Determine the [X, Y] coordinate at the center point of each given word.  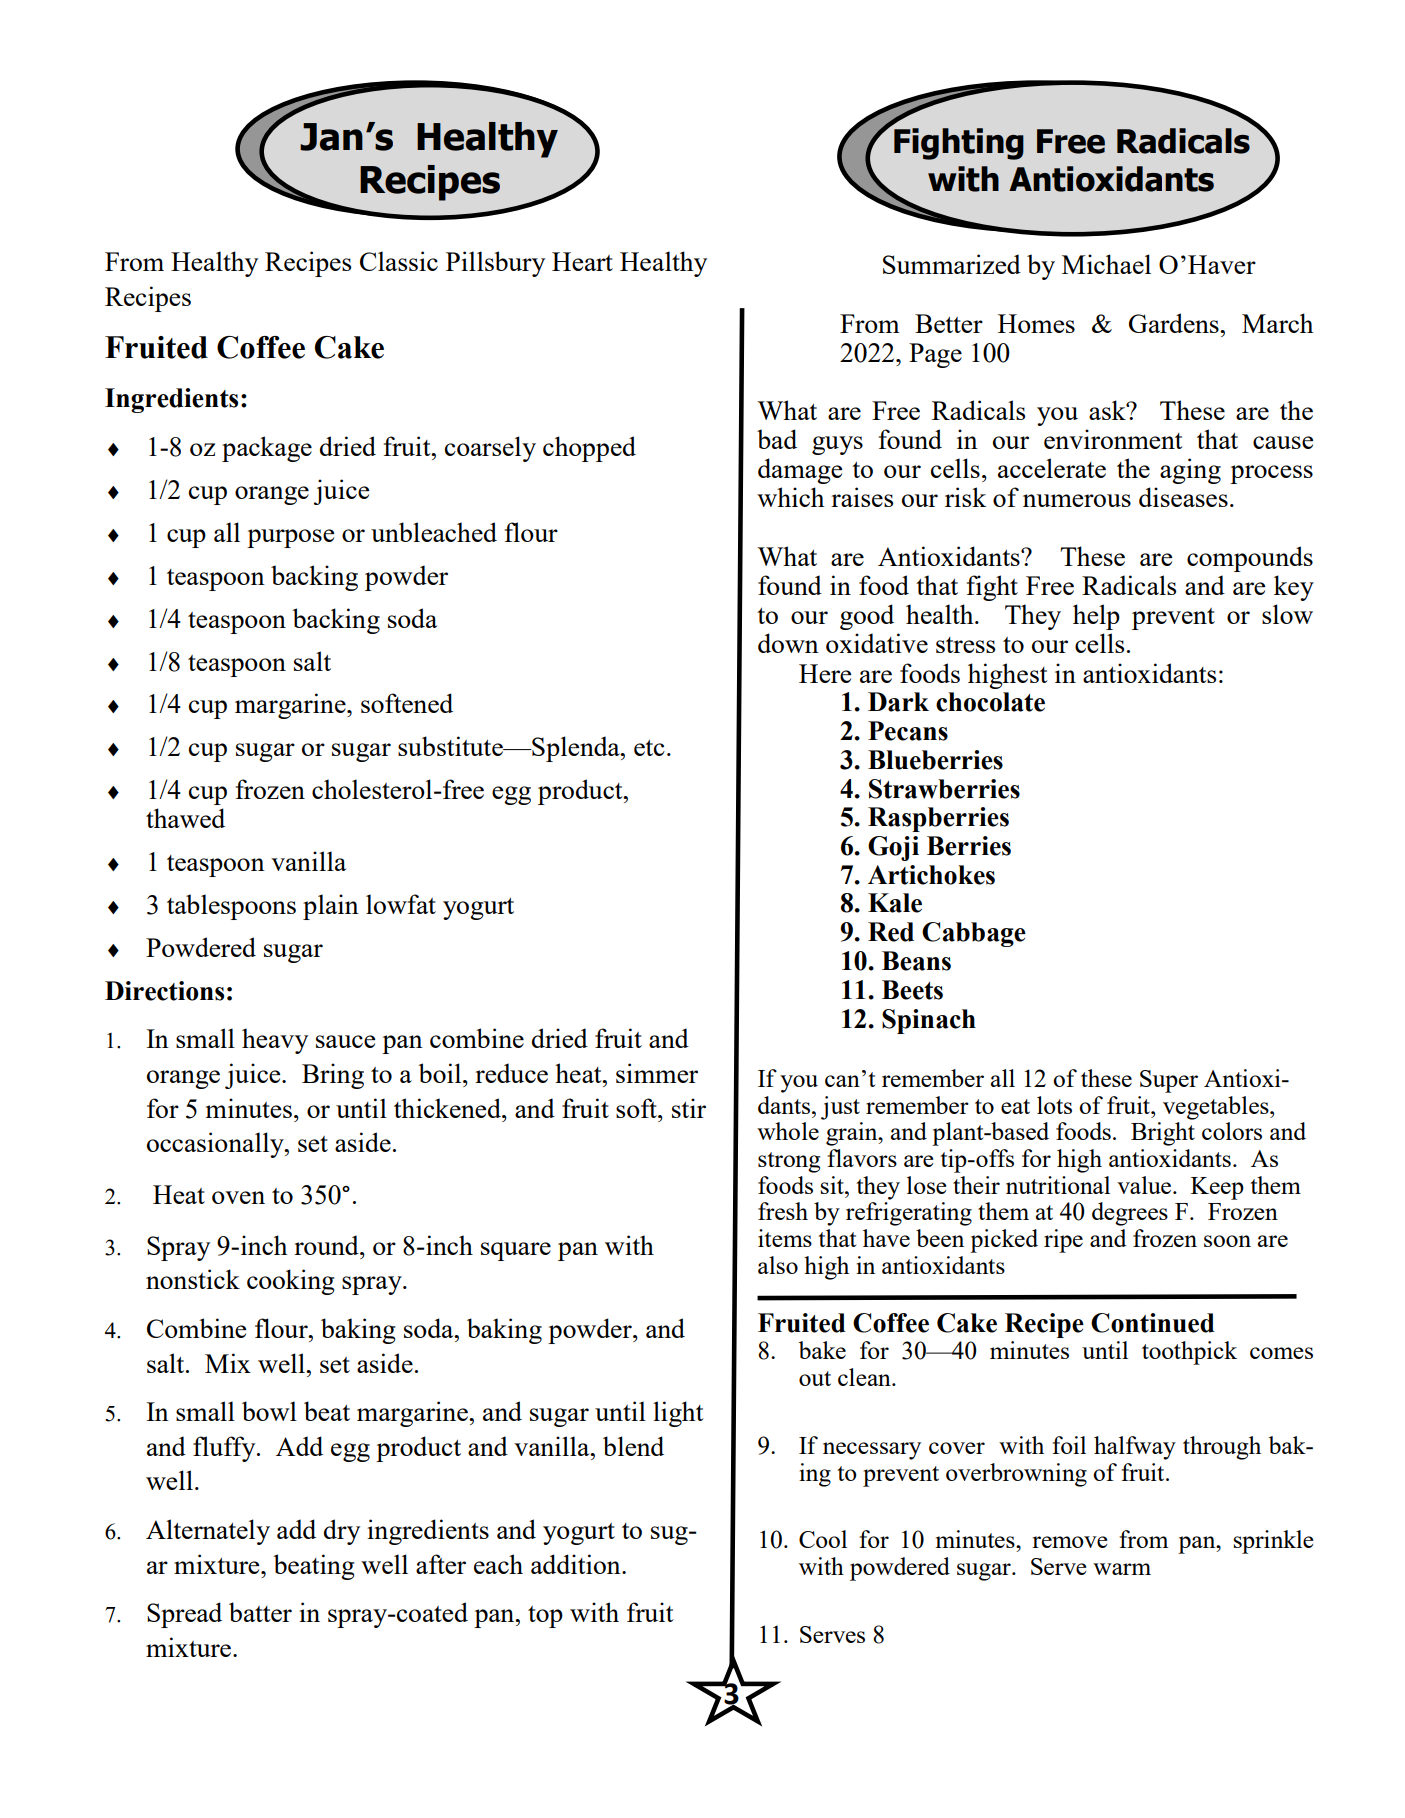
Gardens [1175, 323]
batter [260, 1612]
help [1096, 617]
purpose [291, 538]
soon [1227, 1241]
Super [1169, 1081]
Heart [582, 261]
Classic [399, 261]
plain [331, 907]
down [788, 643]
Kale [895, 903]
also [778, 1265]
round [327, 1245]
